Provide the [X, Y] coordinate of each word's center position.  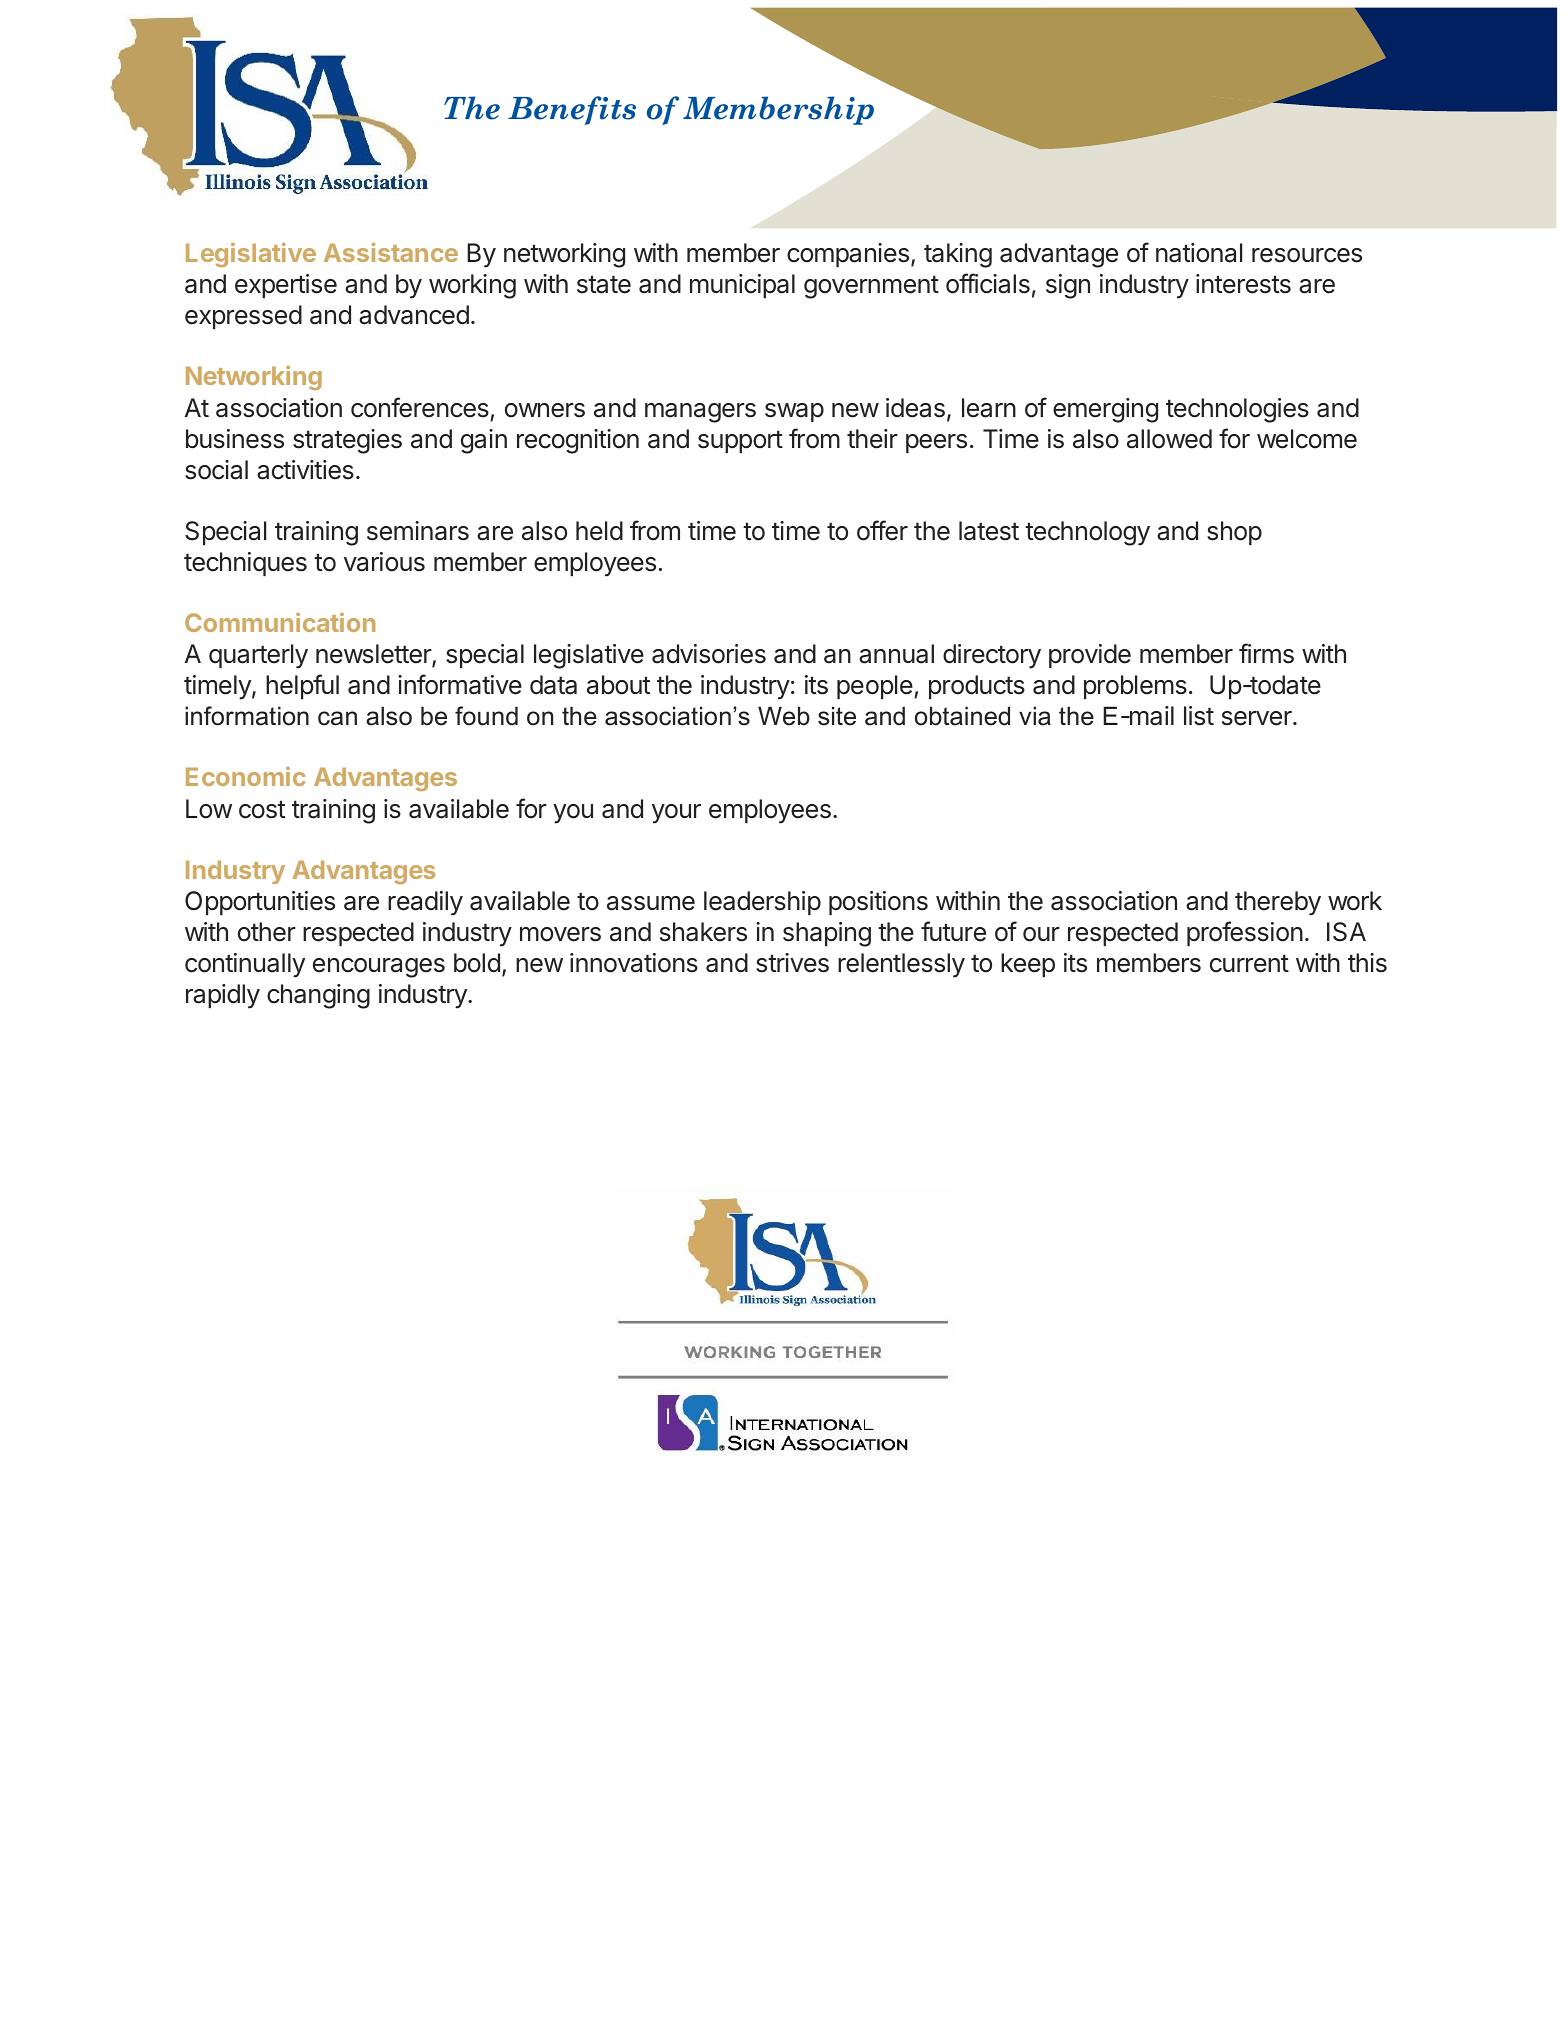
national [1199, 253]
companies [848, 255]
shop [1234, 533]
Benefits [572, 110]
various [384, 562]
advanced [414, 315]
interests [1243, 284]
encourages [379, 968]
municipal [742, 286]
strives [792, 963]
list [1199, 716]
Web [784, 716]
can [337, 718]
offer [882, 530]
